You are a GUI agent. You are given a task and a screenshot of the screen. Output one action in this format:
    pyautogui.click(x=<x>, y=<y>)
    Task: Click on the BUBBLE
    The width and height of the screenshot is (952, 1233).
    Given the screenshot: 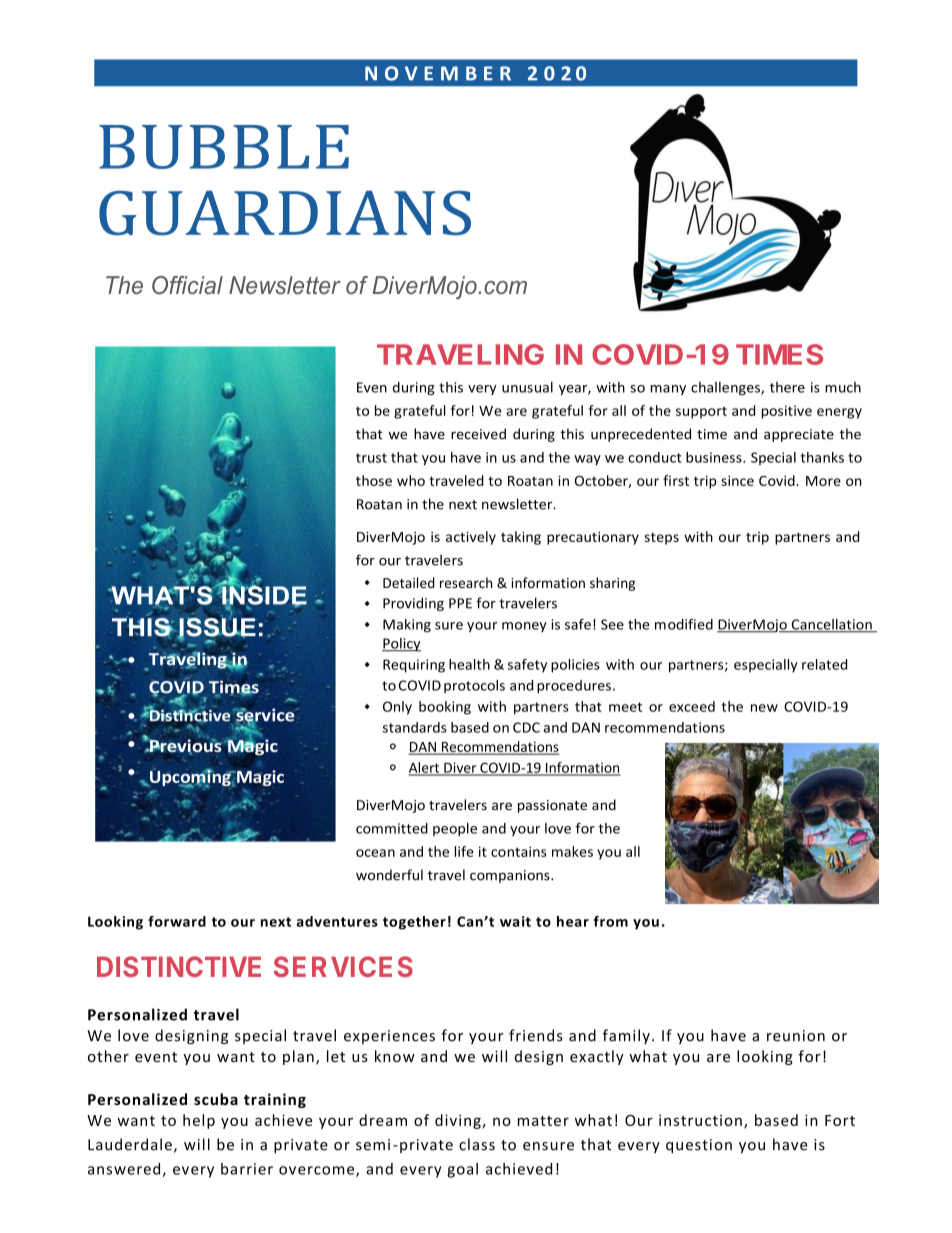 What is the action you would take?
    pyautogui.click(x=224, y=147)
